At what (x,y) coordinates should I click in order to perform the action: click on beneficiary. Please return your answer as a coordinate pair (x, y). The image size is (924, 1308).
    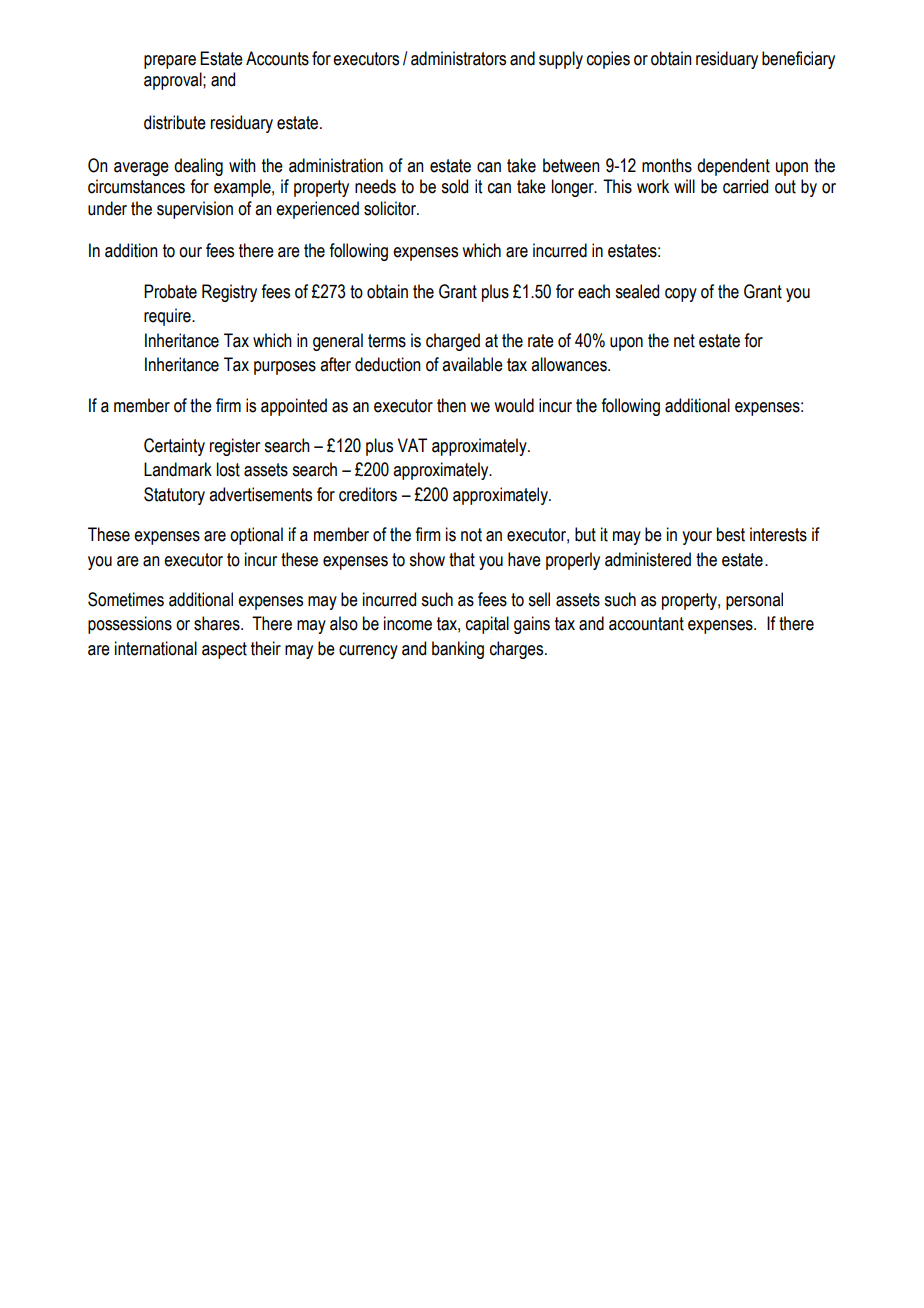
    Looking at the image, I should click on (798, 60).
